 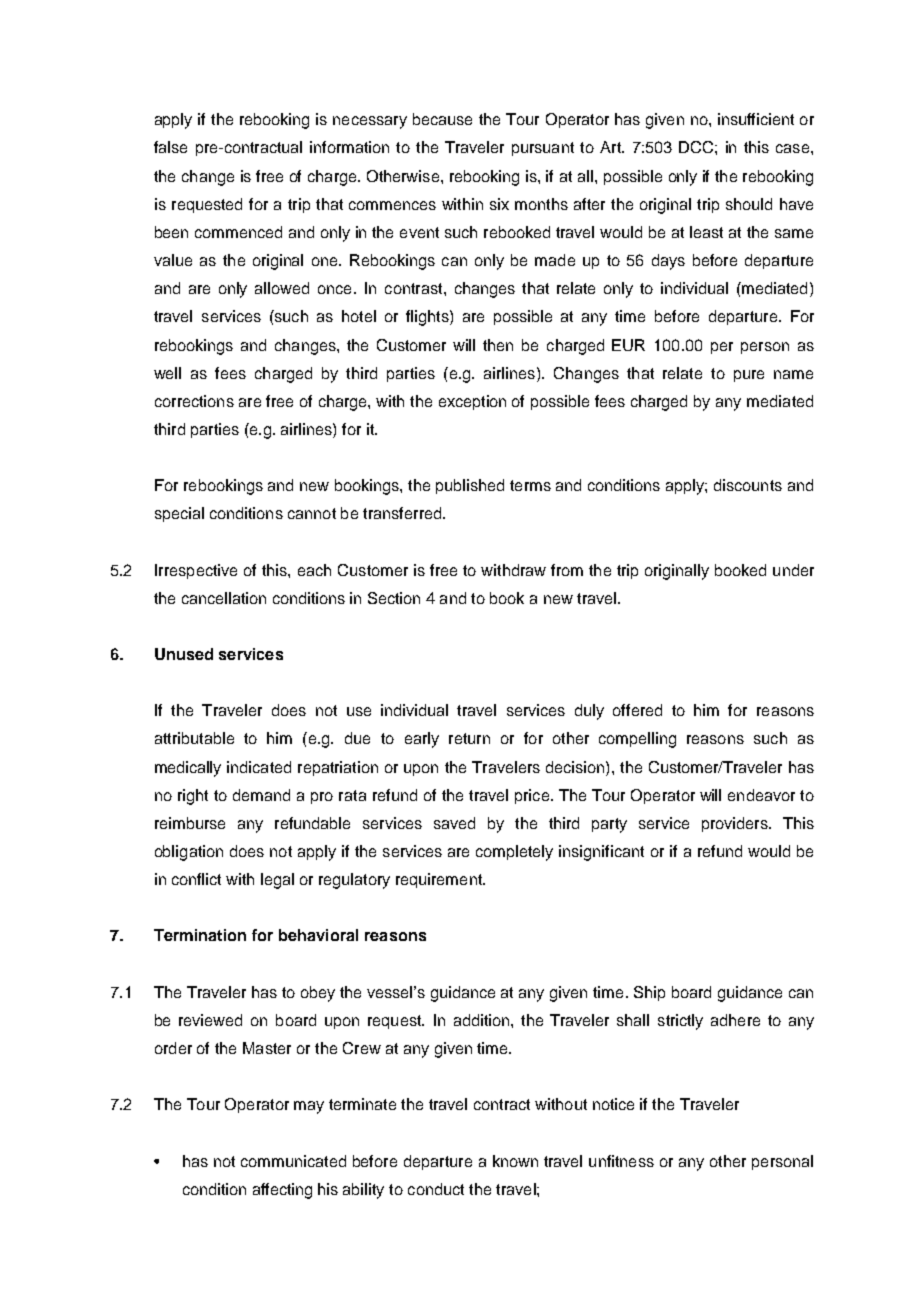 I want to click on false, so click(x=170, y=147).
